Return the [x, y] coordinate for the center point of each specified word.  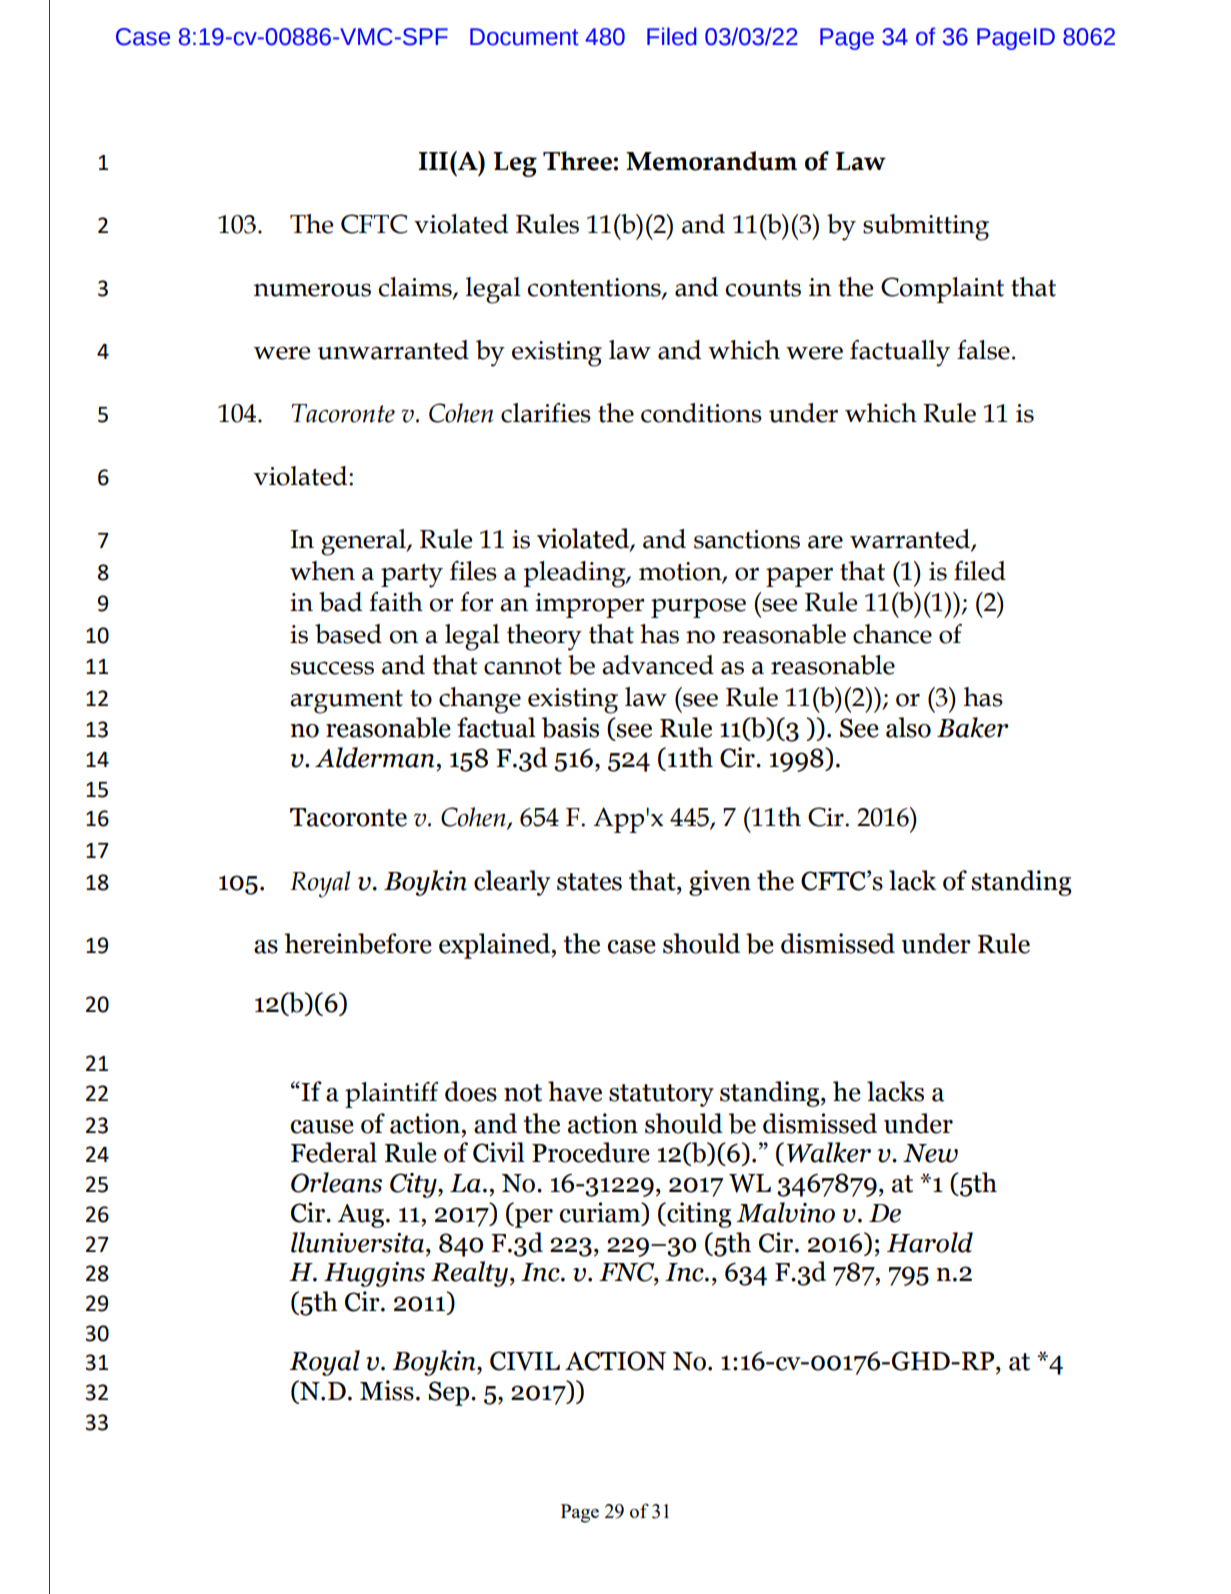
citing [698, 1215]
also [908, 727]
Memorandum [711, 161]
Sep [450, 1393]
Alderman [374, 757]
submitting [926, 227]
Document [524, 37]
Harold [930, 1242]
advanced [658, 665]
